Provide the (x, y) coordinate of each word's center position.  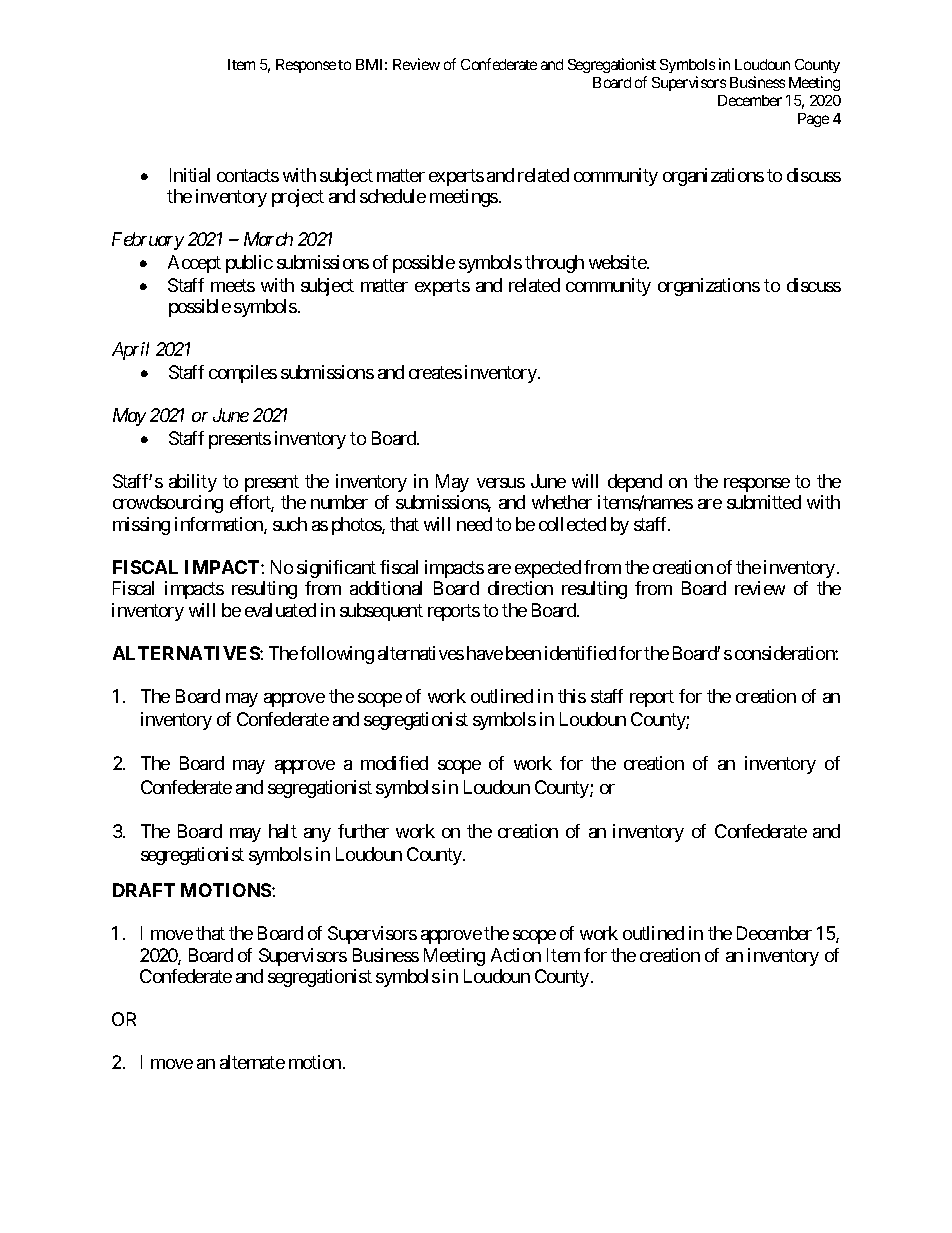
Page (813, 120)
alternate (252, 1062)
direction (520, 588)
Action (516, 955)
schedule (393, 196)
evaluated (280, 610)
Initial (190, 175)
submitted (764, 502)
